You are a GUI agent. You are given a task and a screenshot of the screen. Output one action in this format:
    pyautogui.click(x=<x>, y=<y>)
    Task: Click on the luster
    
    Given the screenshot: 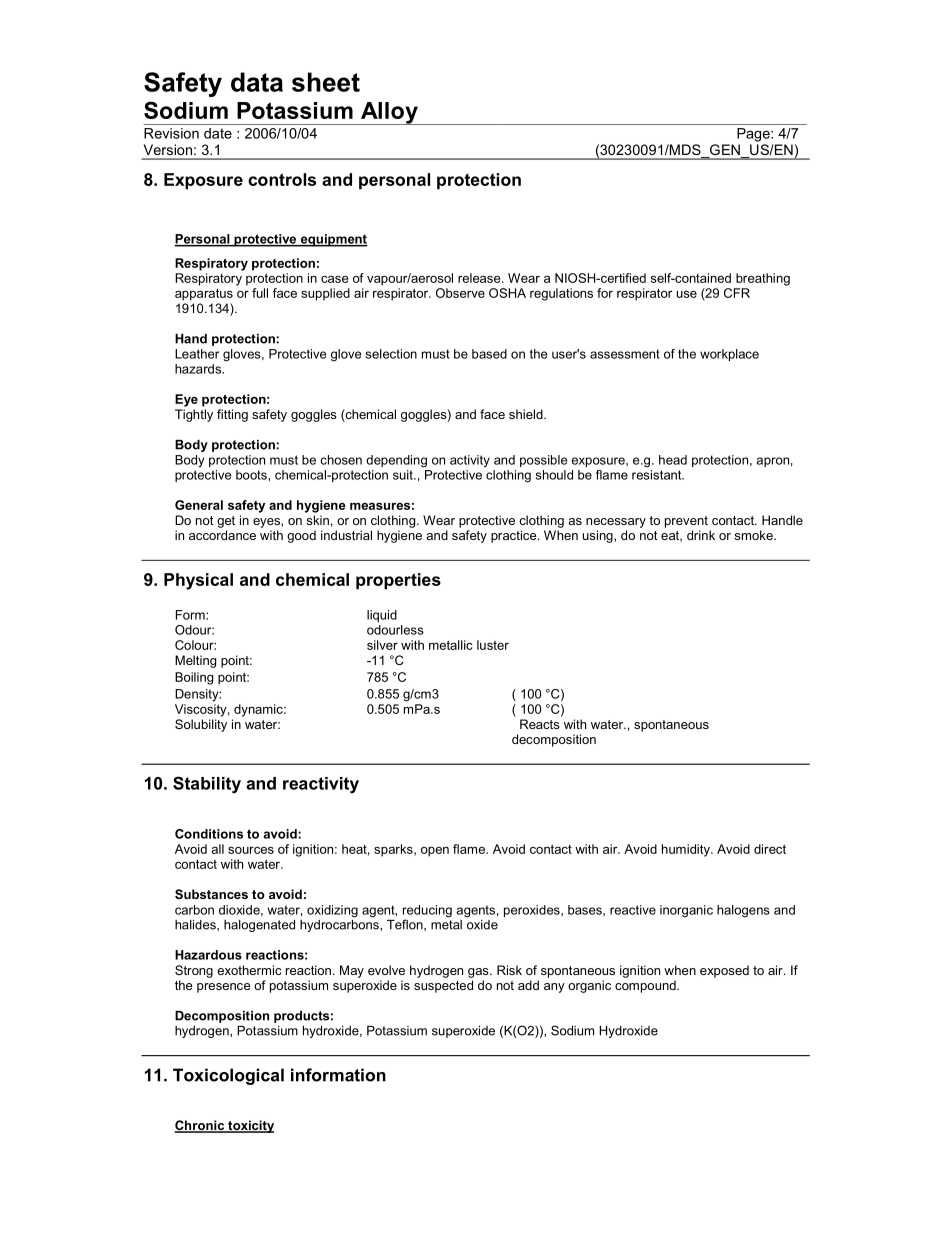 What is the action you would take?
    pyautogui.click(x=493, y=645)
